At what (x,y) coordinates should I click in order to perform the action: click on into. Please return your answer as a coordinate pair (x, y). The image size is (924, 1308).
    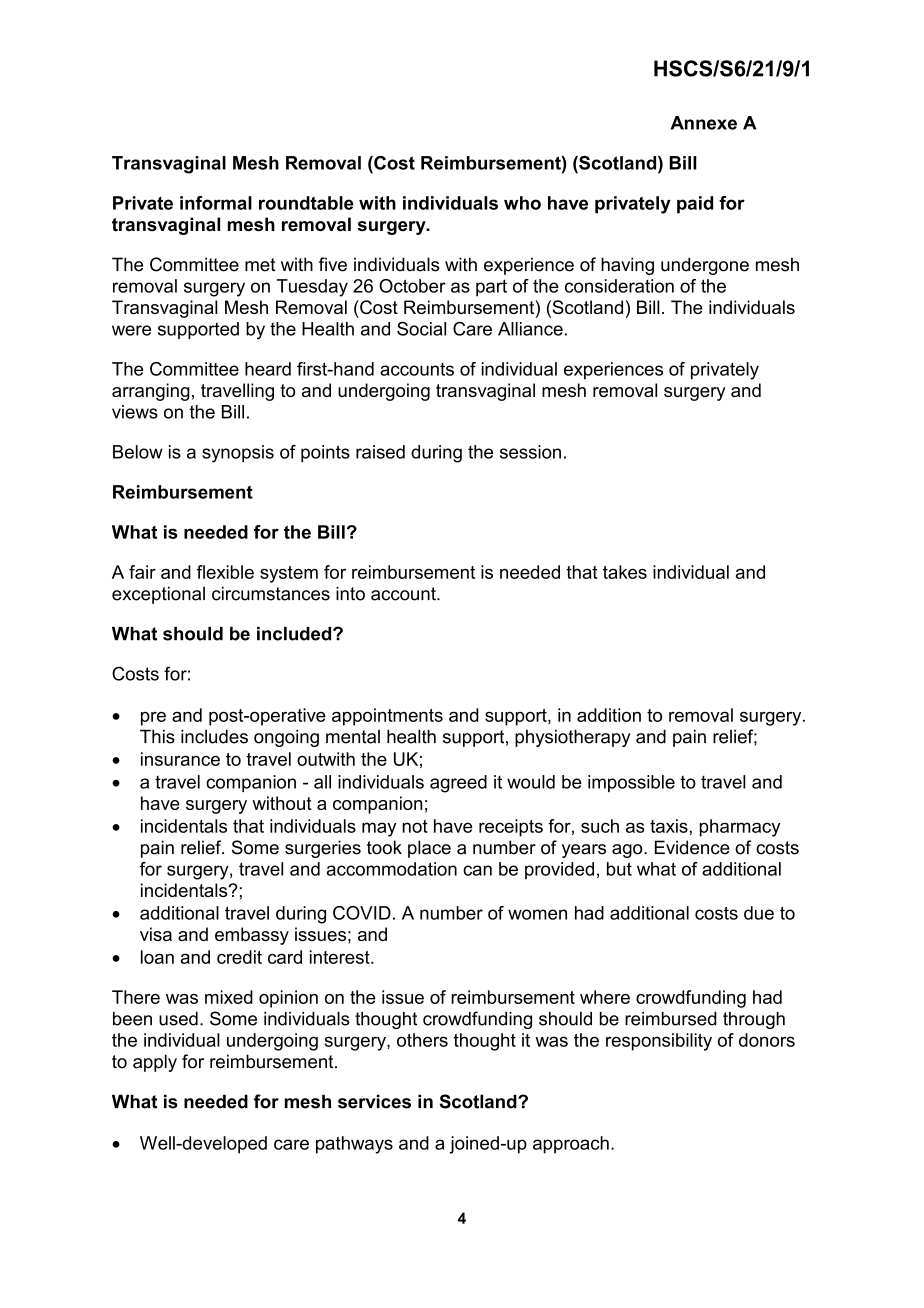
    Looking at the image, I should click on (350, 593).
